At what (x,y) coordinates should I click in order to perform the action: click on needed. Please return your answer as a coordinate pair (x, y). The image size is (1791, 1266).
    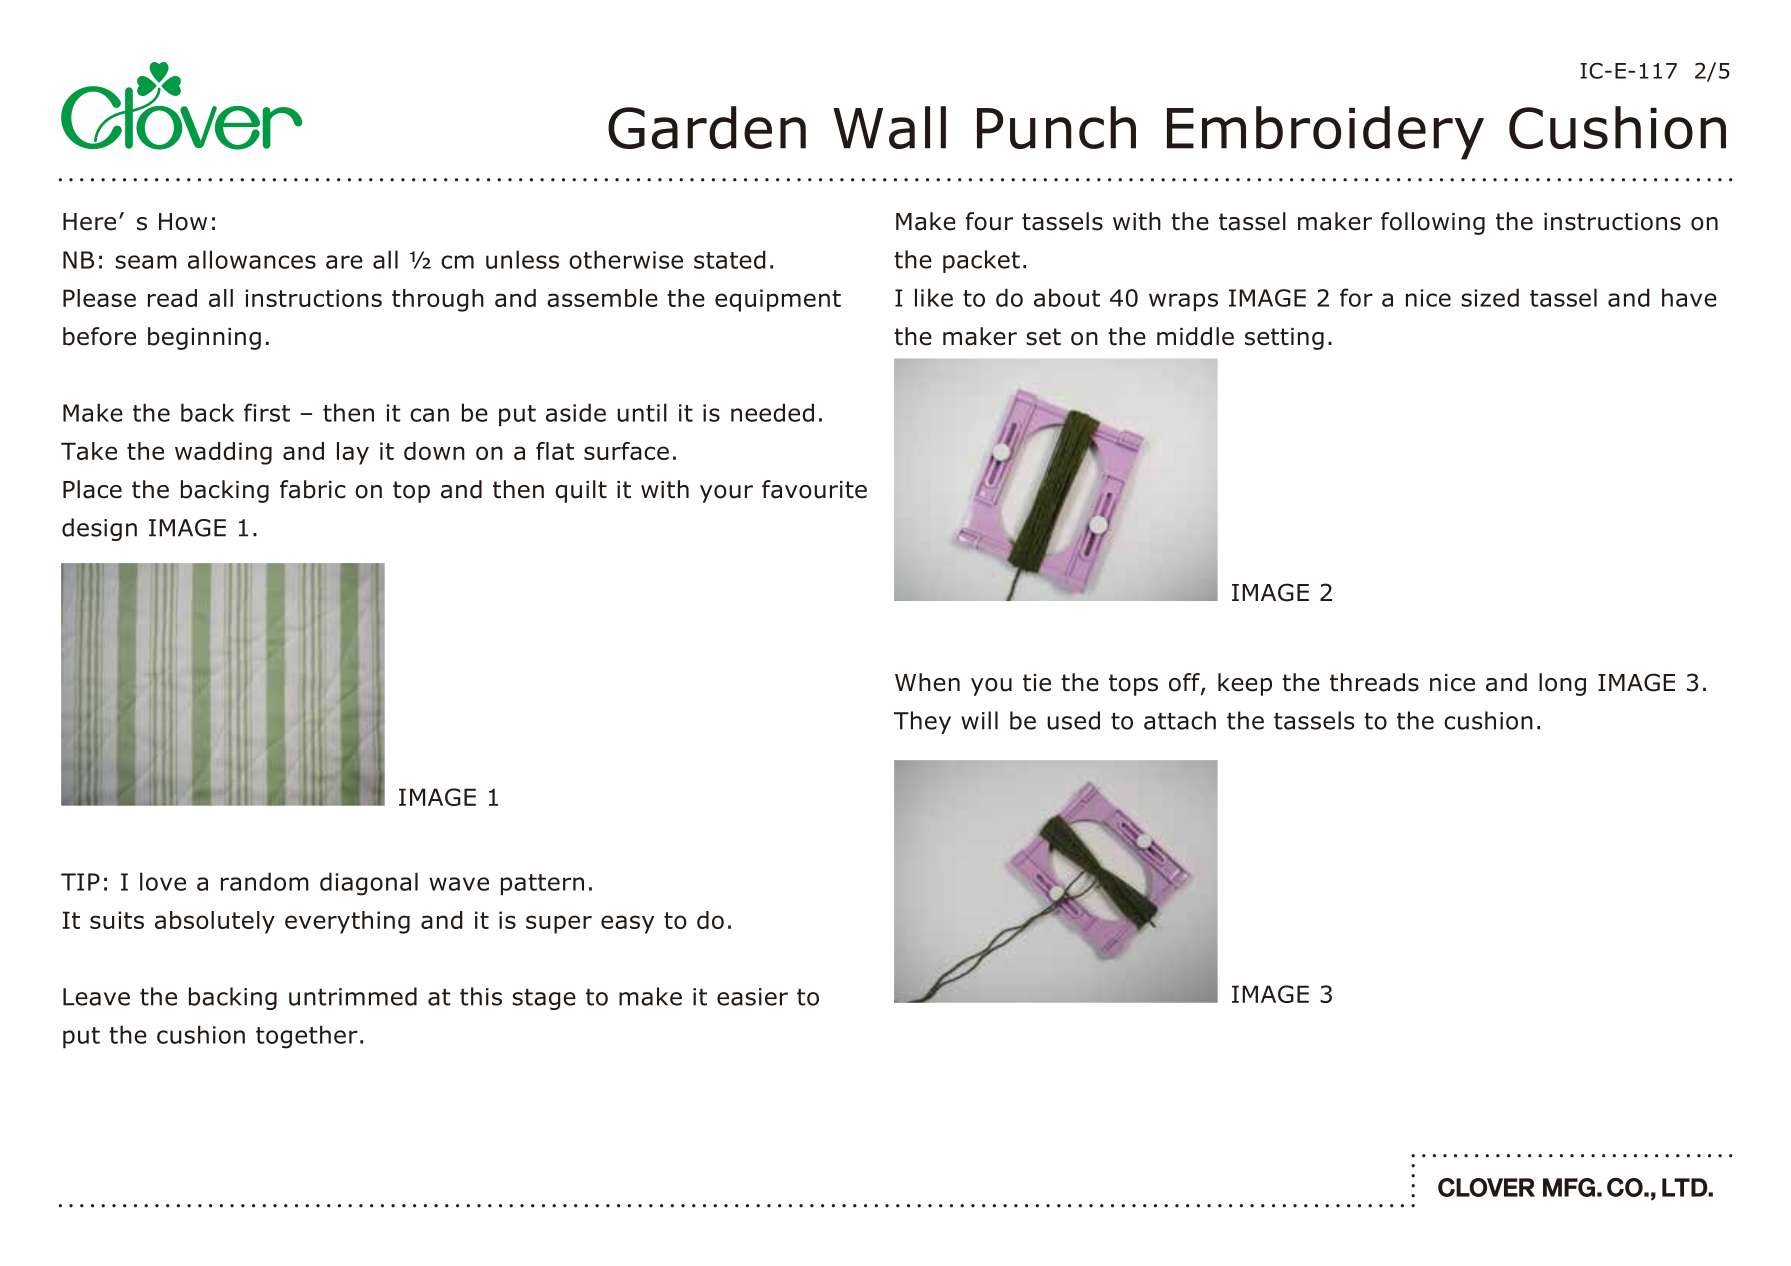
    Looking at the image, I should click on (772, 412).
